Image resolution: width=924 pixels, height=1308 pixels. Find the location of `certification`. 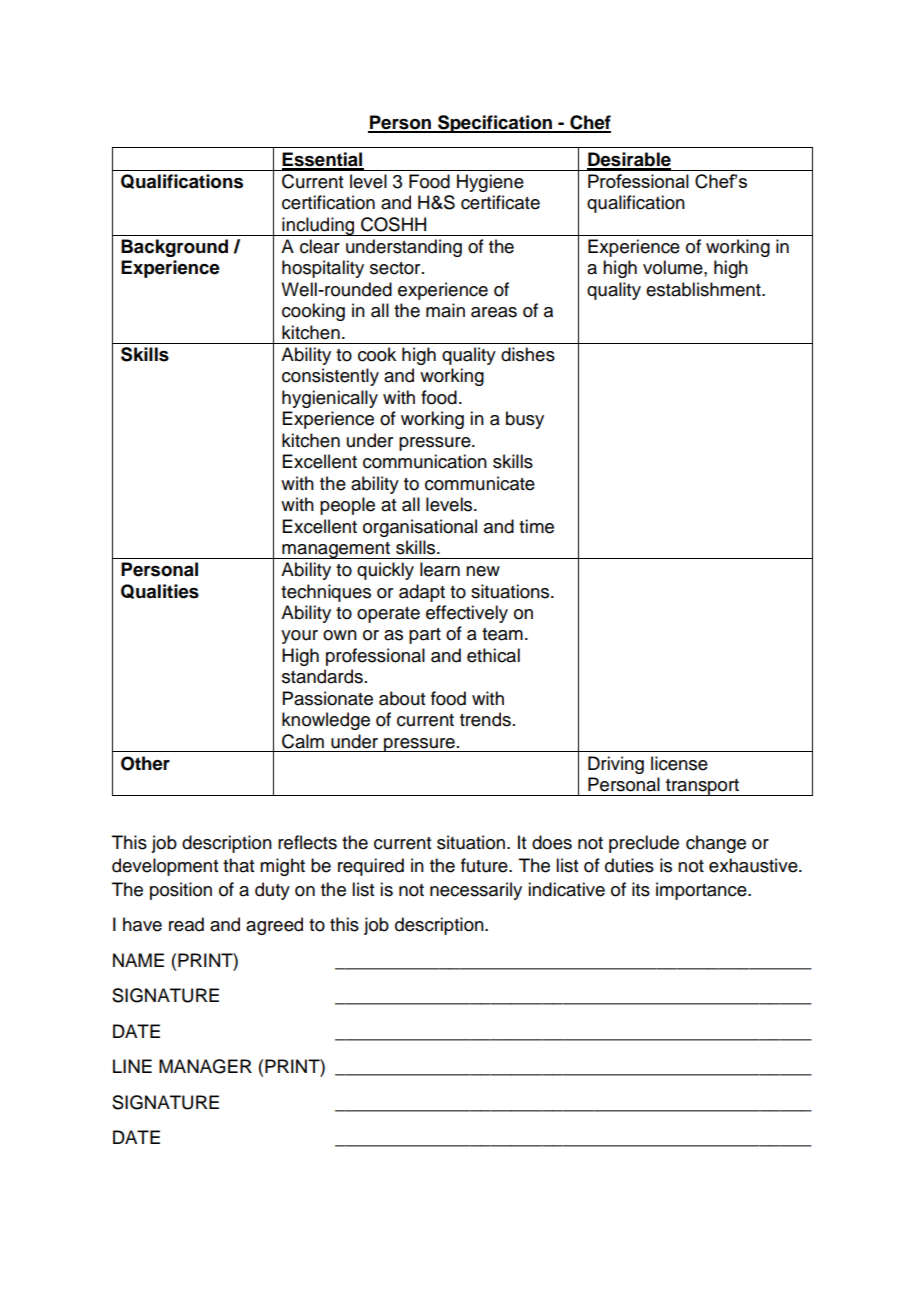

certification is located at coordinates (328, 202).
